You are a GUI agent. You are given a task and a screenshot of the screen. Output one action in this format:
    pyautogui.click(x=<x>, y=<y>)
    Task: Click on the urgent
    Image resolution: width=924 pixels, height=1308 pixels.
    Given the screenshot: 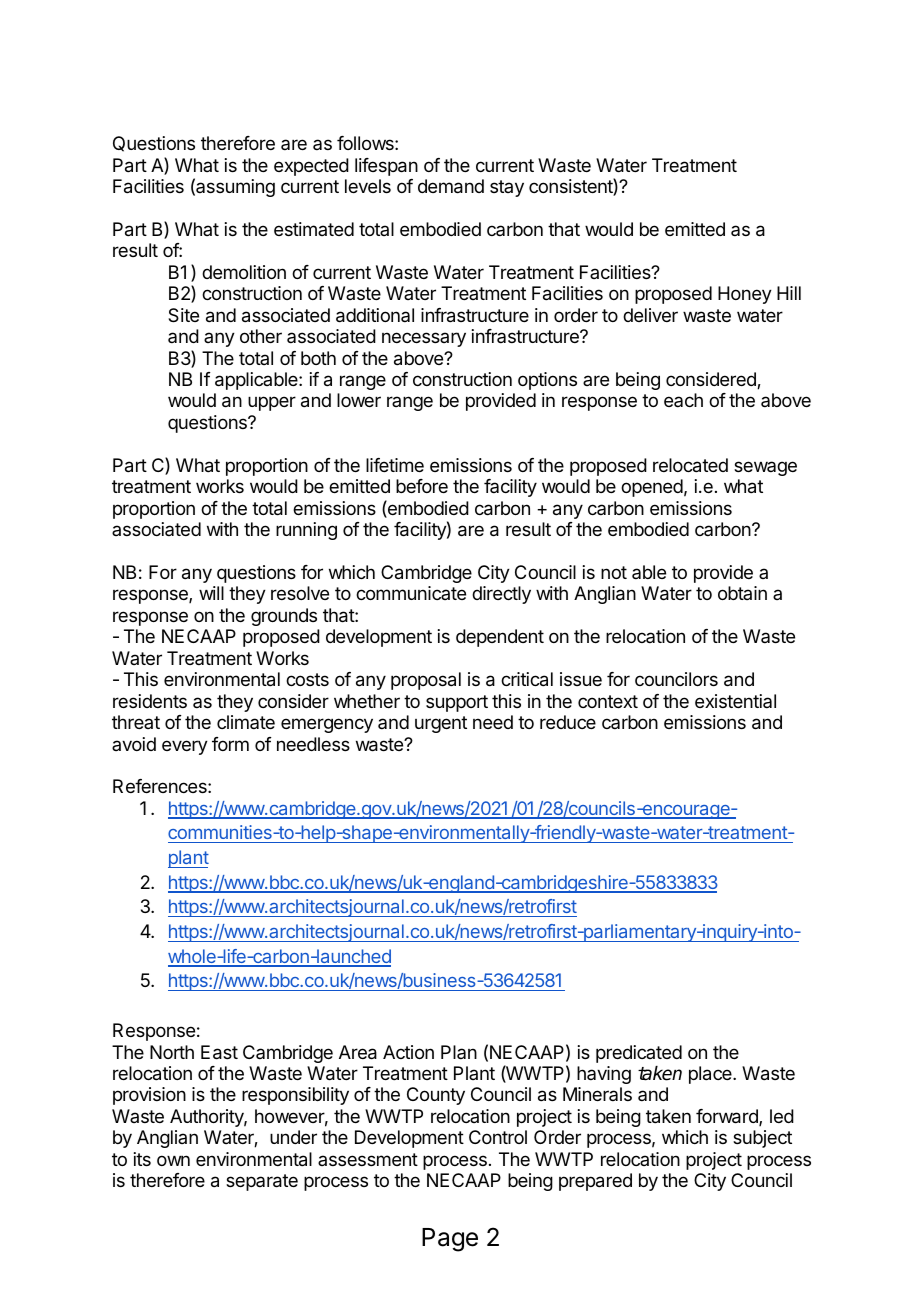 What is the action you would take?
    pyautogui.click(x=441, y=724)
